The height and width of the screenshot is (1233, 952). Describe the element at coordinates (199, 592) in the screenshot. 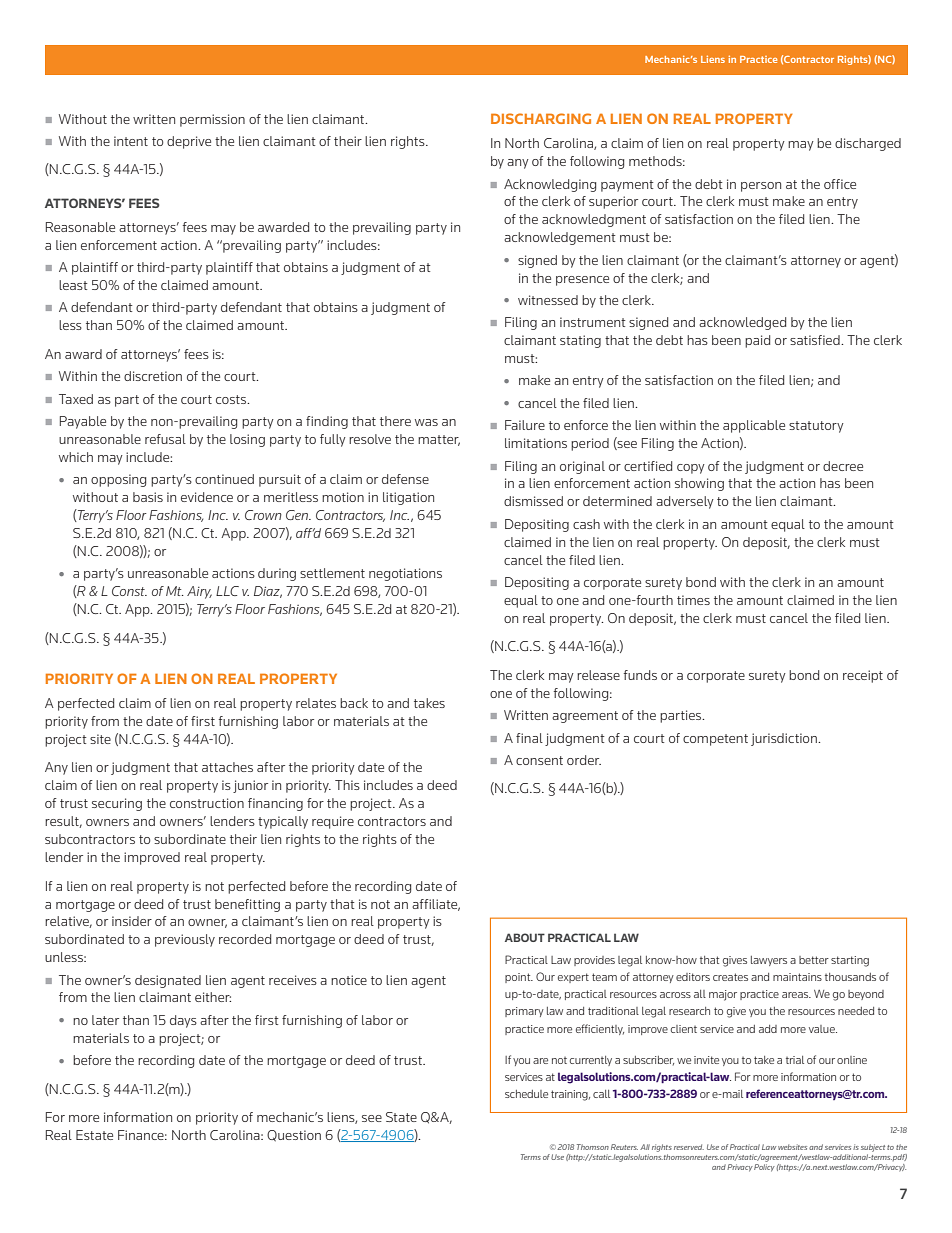

I see `Airy` at that location.
